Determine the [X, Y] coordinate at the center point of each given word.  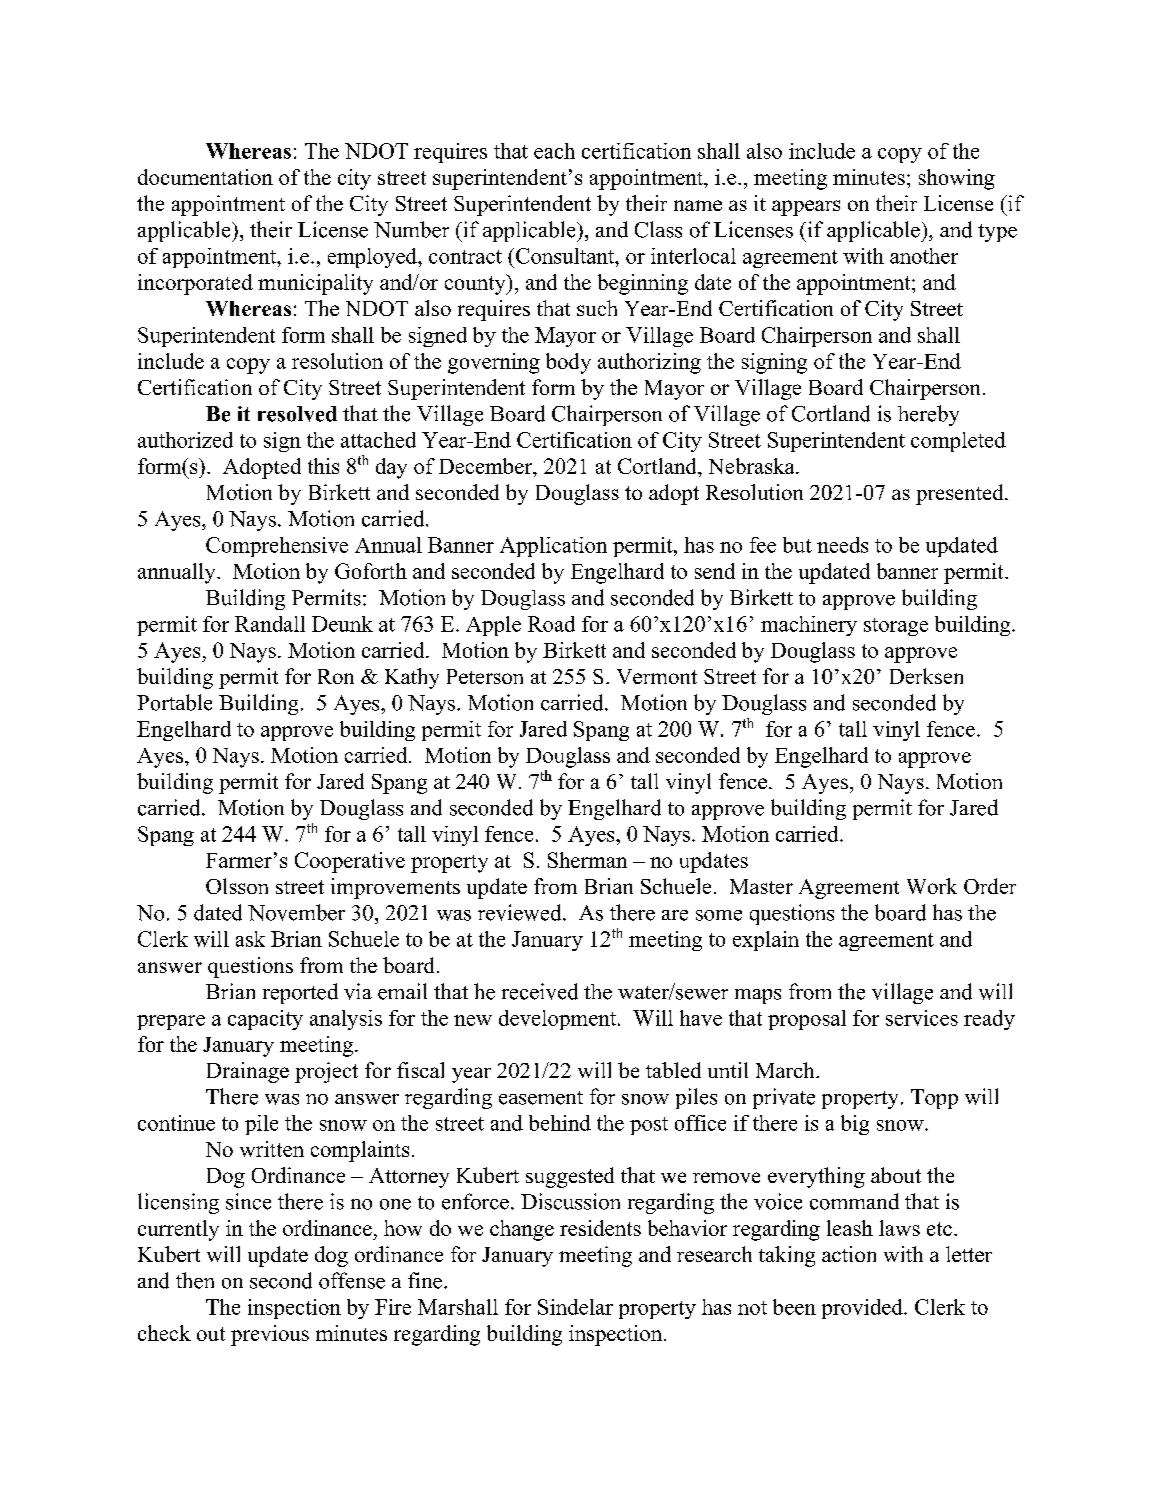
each [554, 151]
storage [896, 627]
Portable [174, 702]
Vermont [657, 676]
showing [957, 179]
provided [863, 1309]
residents [600, 1228]
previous [270, 1335]
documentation [205, 177]
